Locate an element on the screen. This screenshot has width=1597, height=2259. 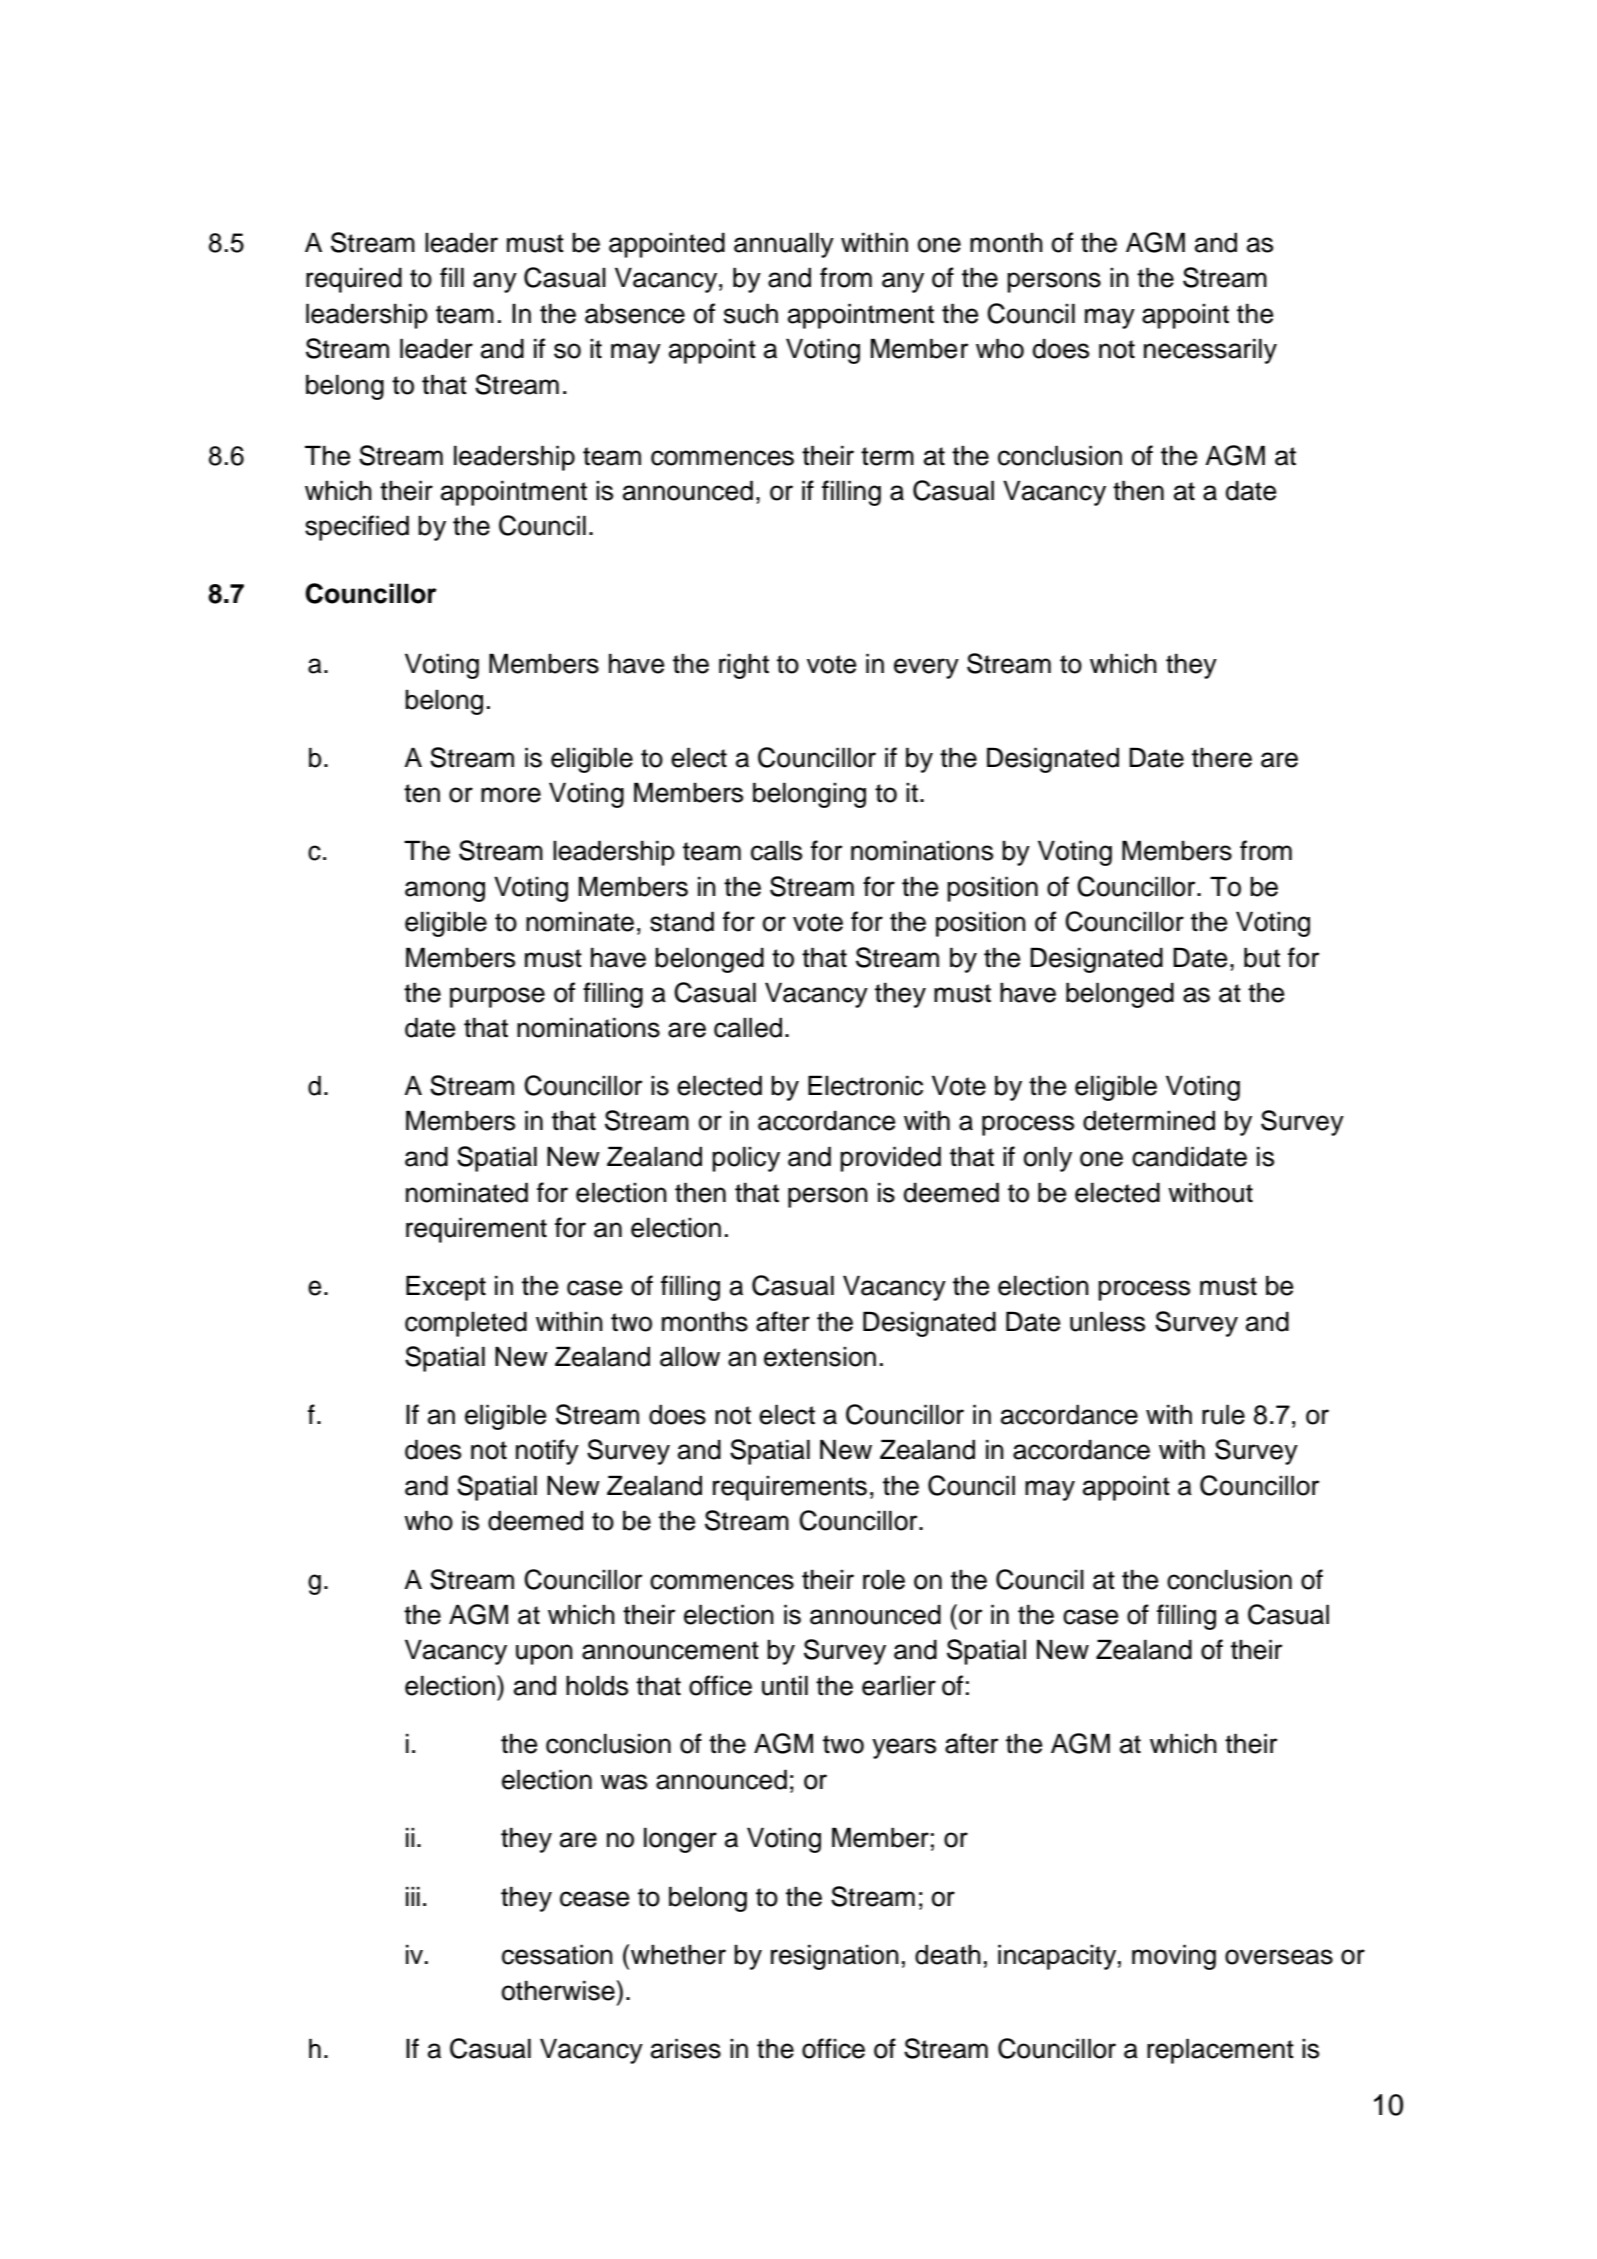
resignation is located at coordinates (835, 1957).
